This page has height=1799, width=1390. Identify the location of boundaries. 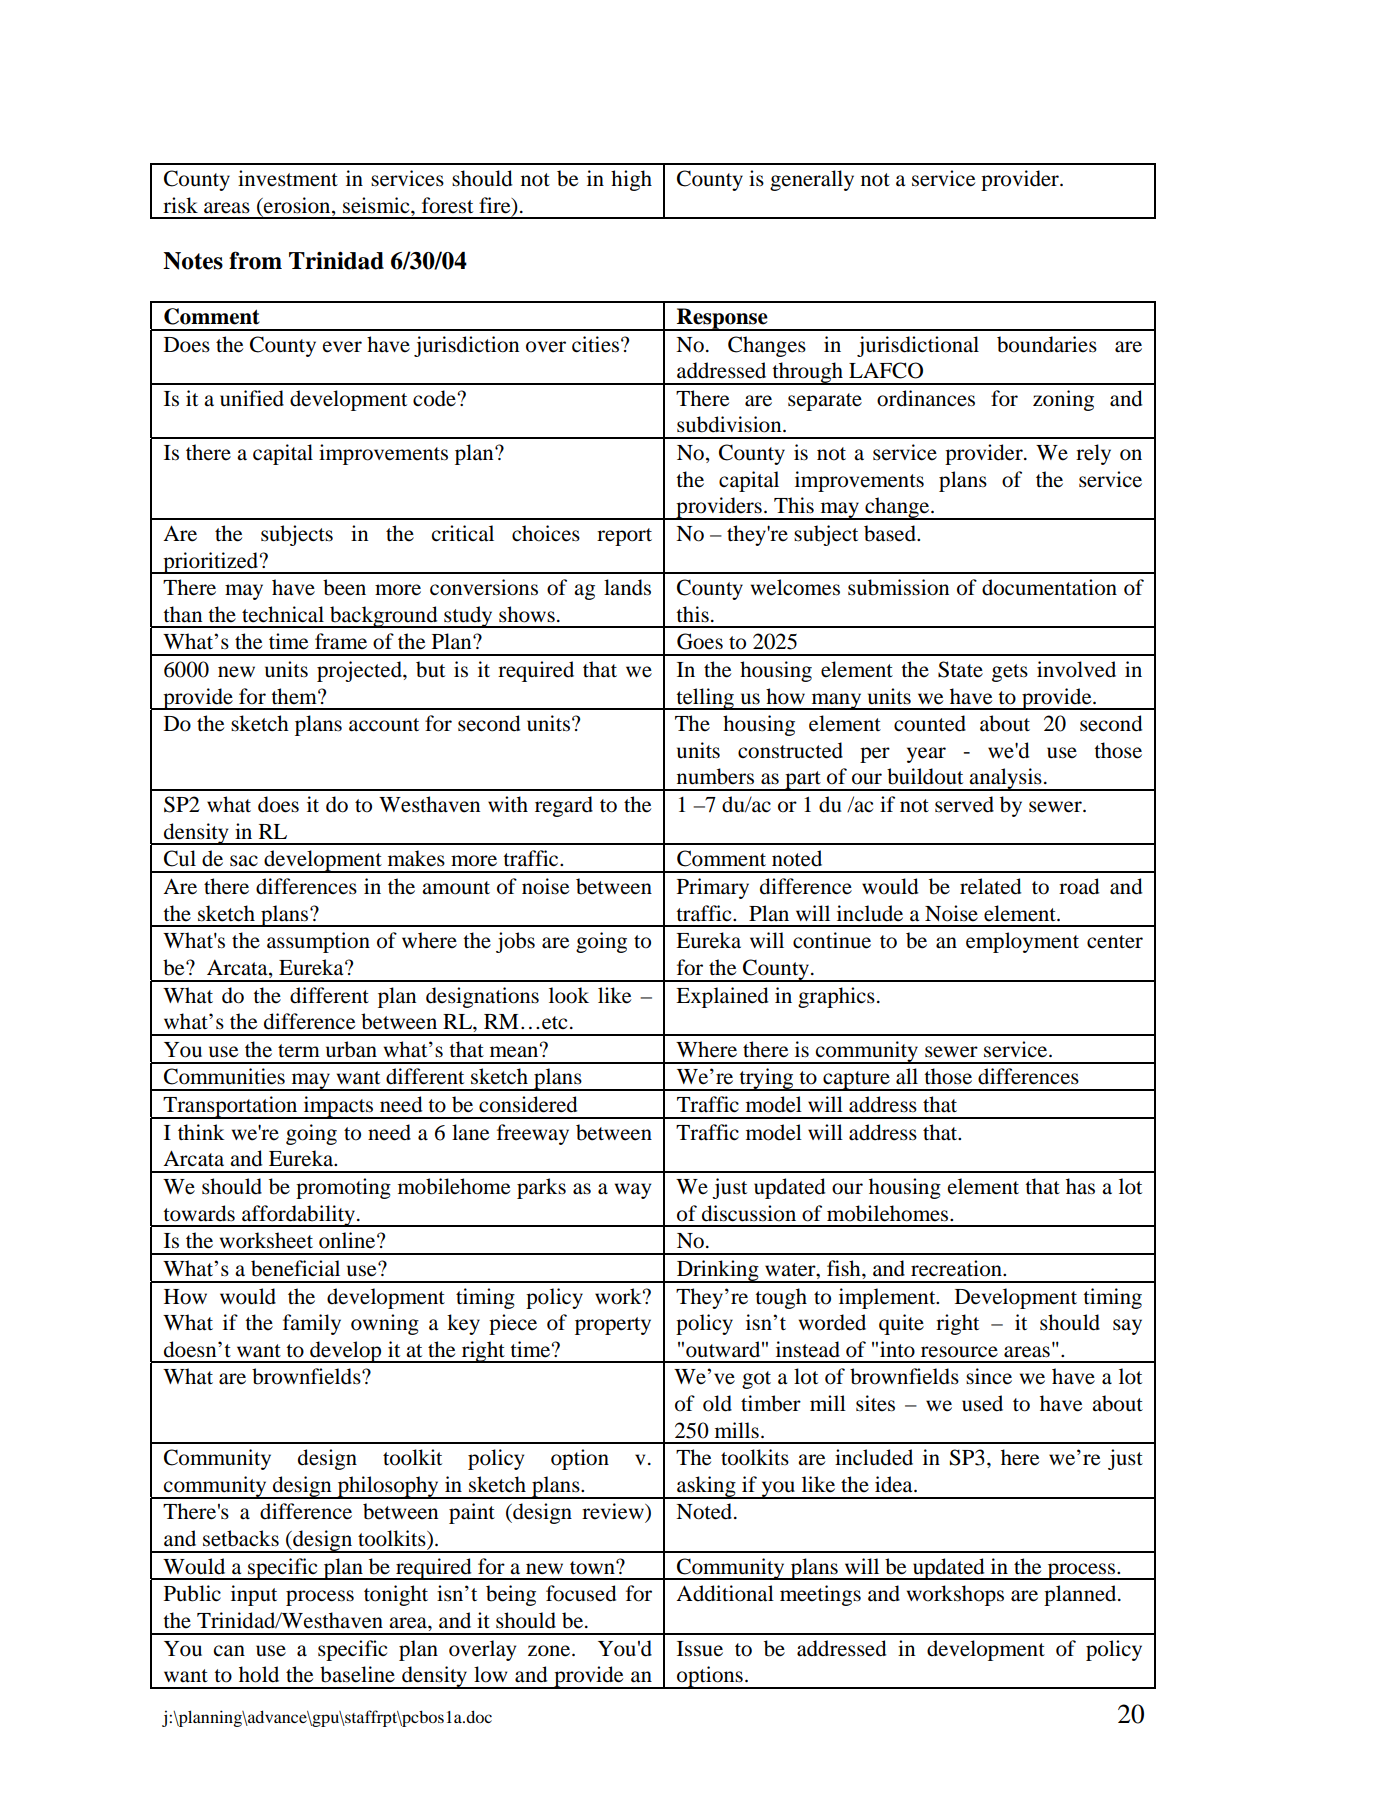
(1047, 344).
